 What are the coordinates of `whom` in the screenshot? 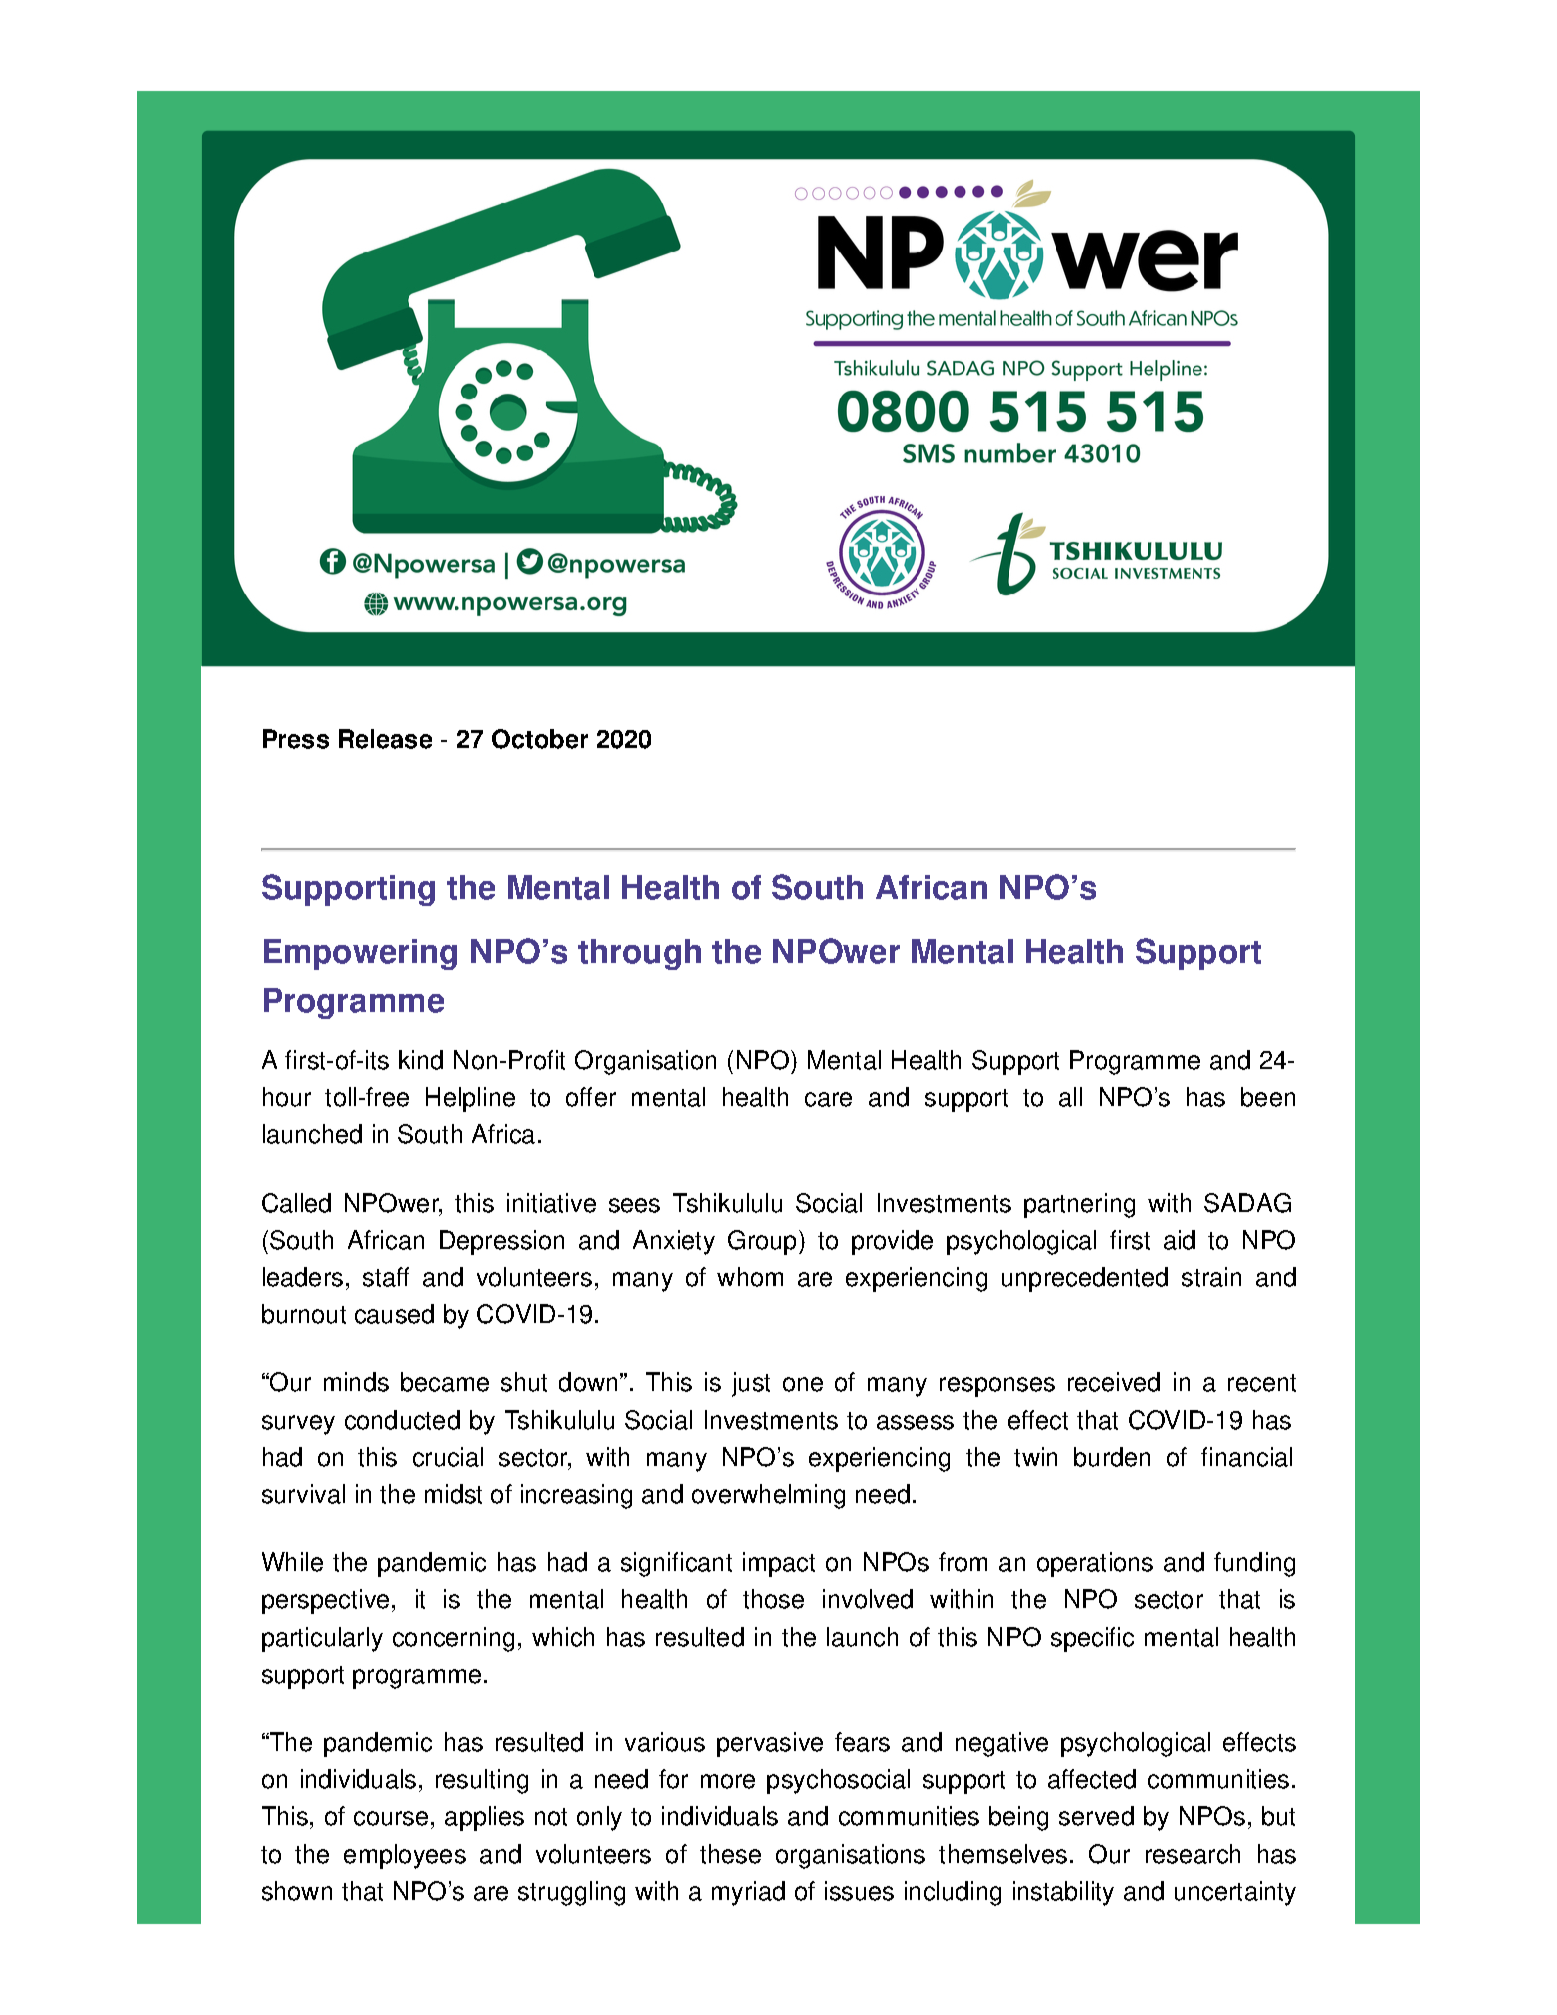 It's located at (750, 1277).
